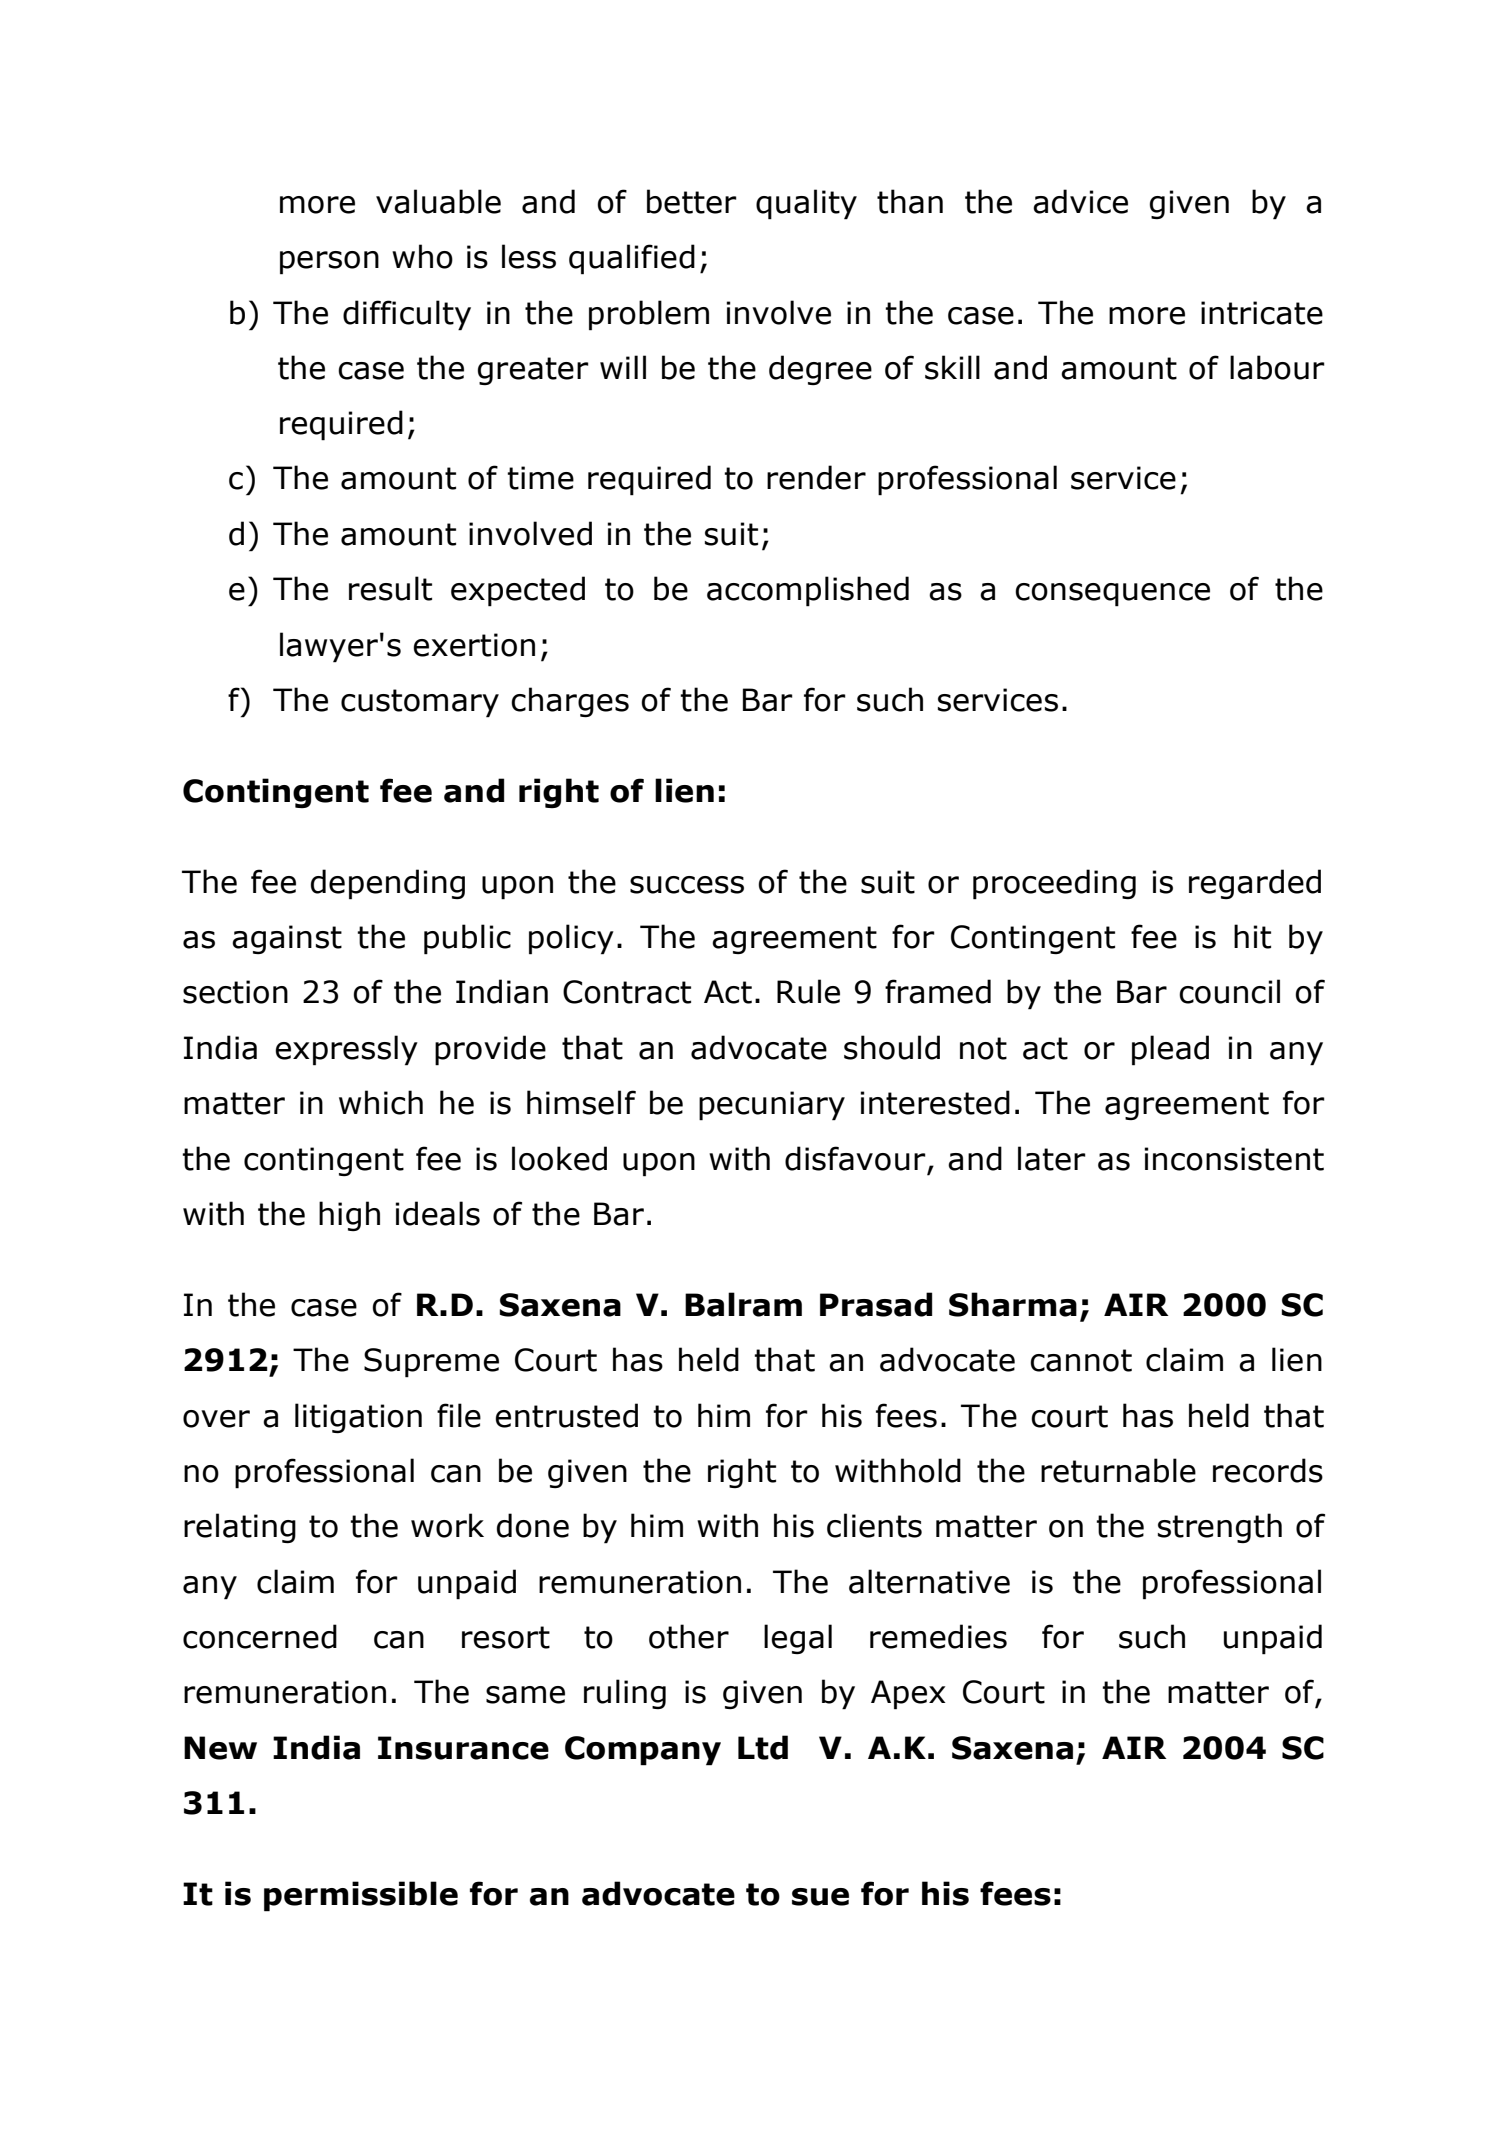 The width and height of the screenshot is (1507, 2131). What do you see at coordinates (772, 1106) in the screenshot?
I see `pecuniary` at bounding box center [772, 1106].
